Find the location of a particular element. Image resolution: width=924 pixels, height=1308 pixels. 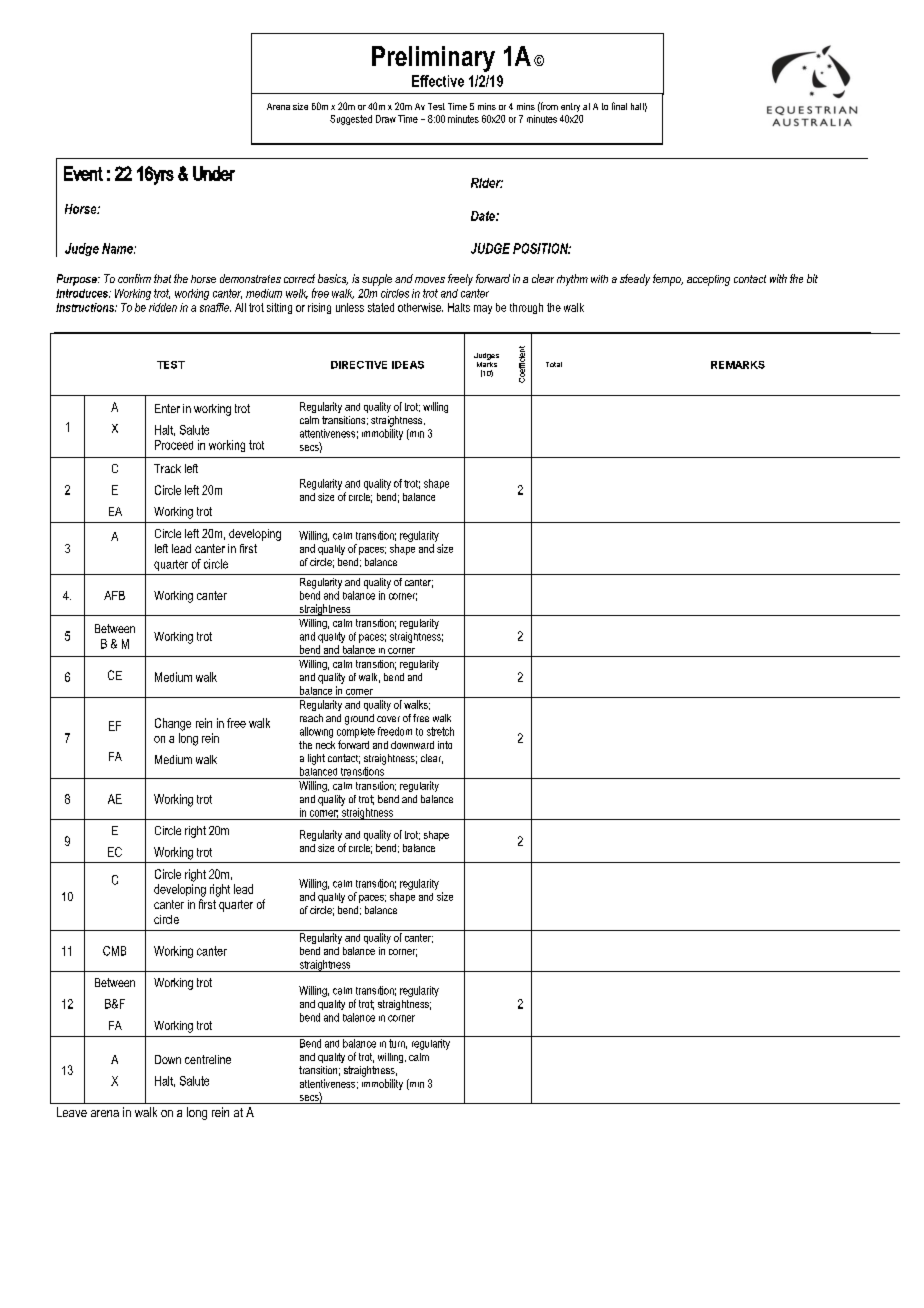

AFB is located at coordinates (114, 595).
